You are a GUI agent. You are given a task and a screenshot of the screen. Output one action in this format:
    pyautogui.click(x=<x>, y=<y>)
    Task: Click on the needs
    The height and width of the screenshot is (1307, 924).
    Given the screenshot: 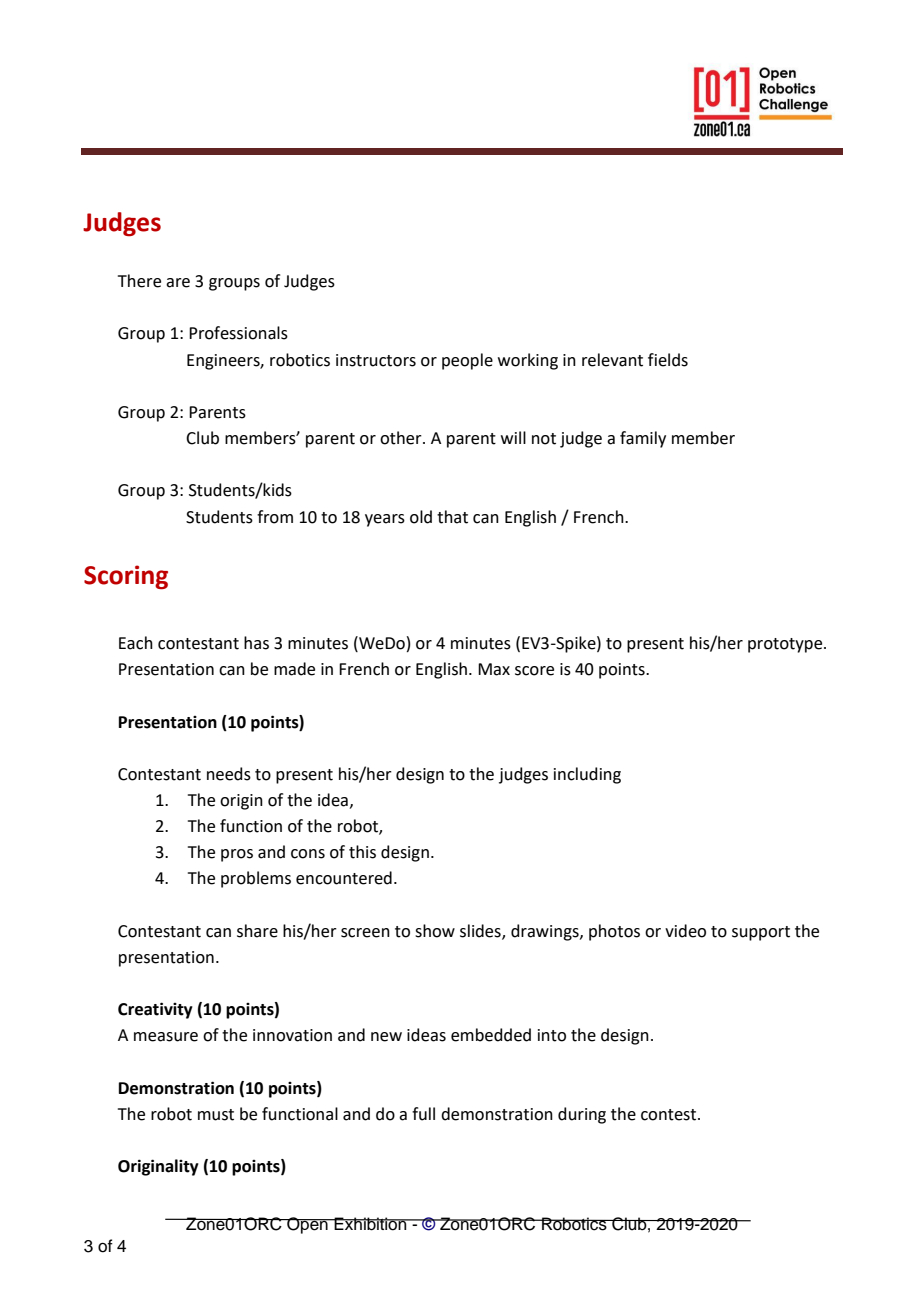 What is the action you would take?
    pyautogui.click(x=229, y=774)
